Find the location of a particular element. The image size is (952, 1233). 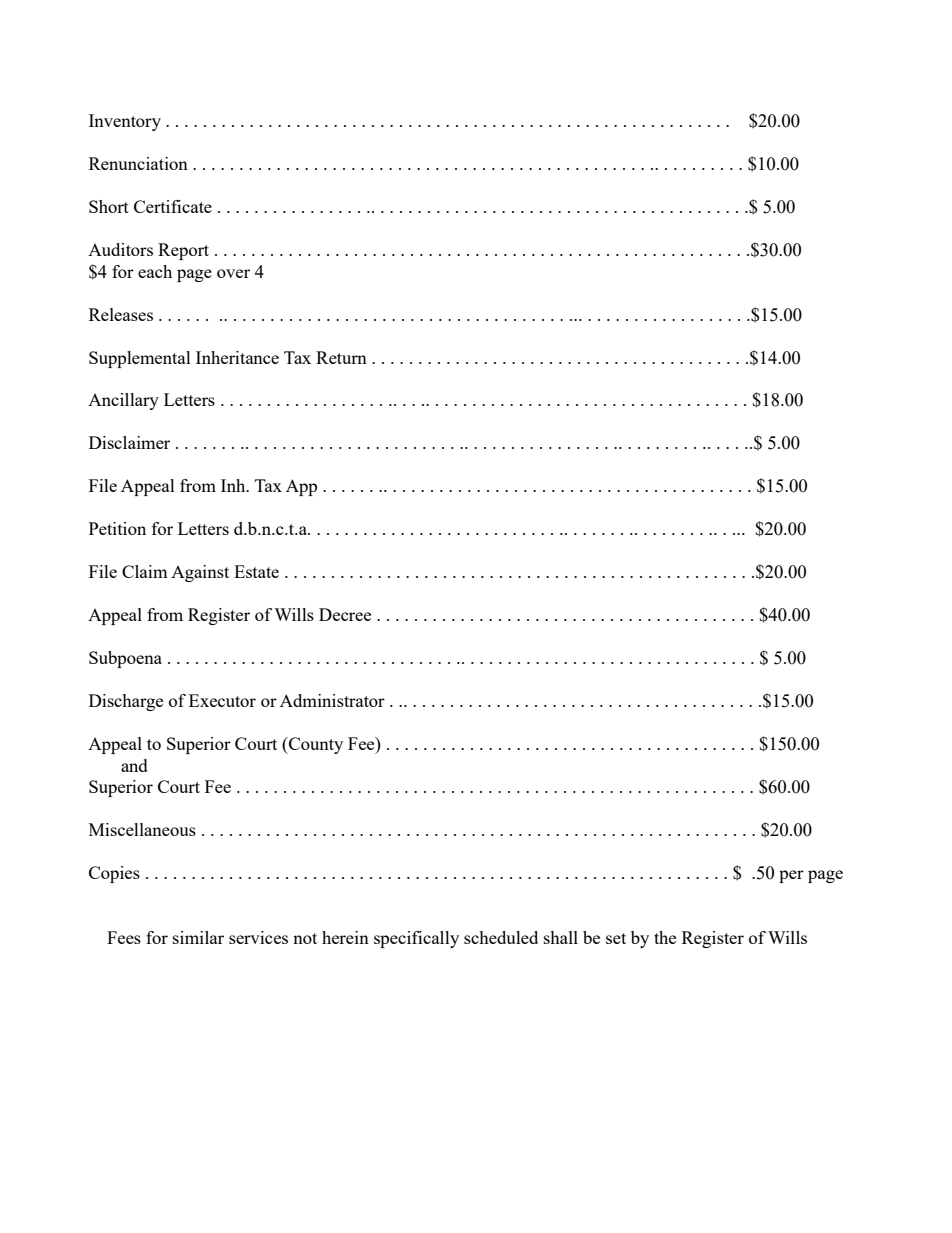

Return is located at coordinates (341, 357).
